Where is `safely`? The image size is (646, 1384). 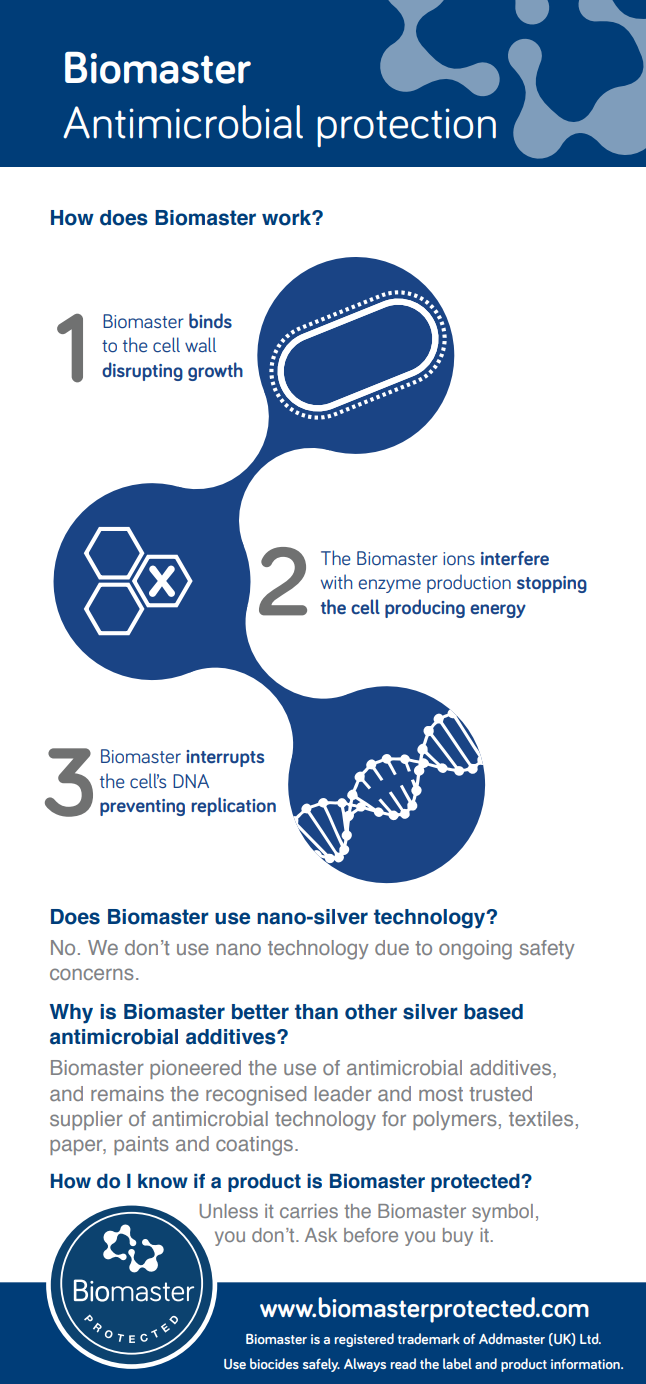
safely is located at coordinates (321, 1365).
